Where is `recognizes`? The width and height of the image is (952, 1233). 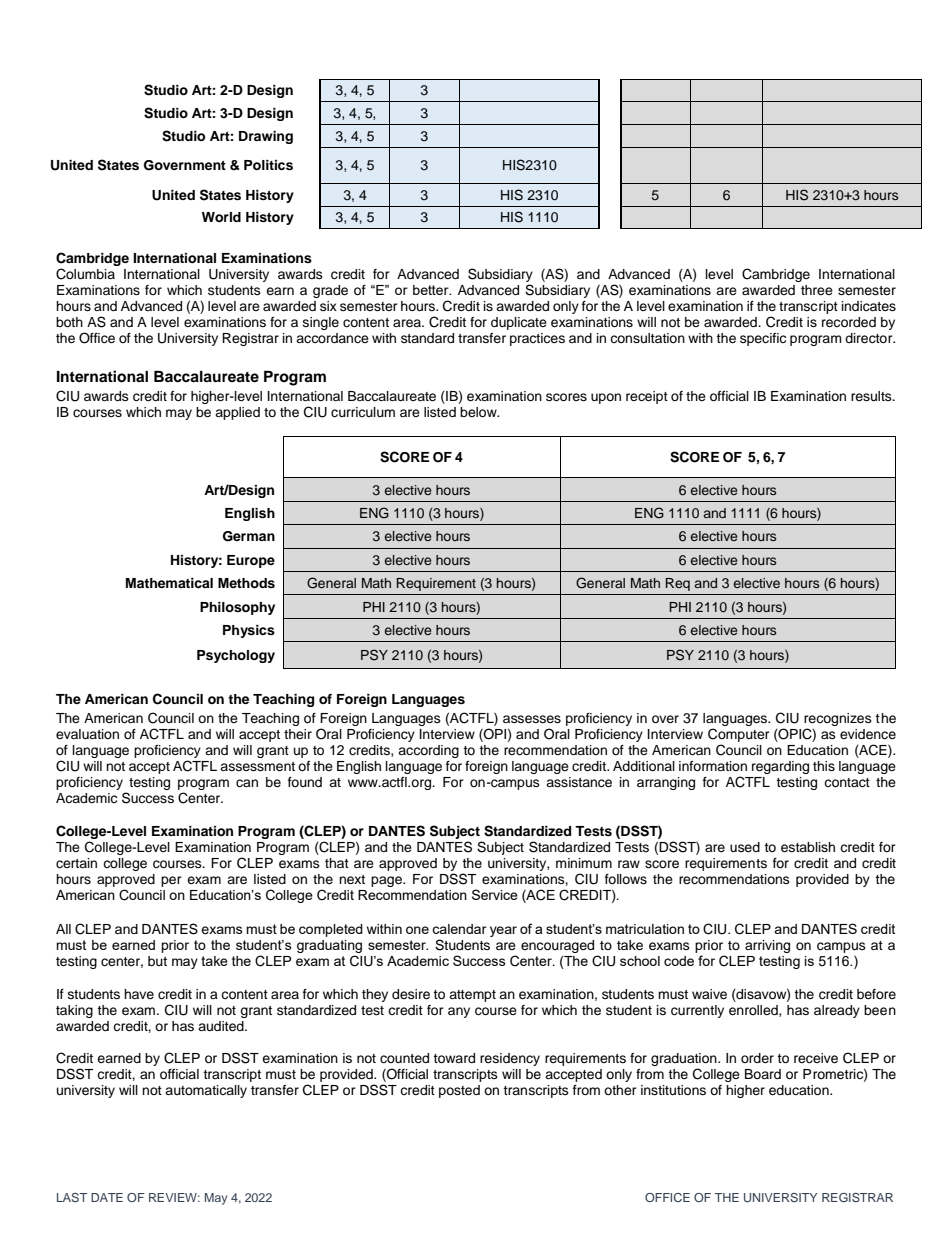
recognizes is located at coordinates (838, 719).
